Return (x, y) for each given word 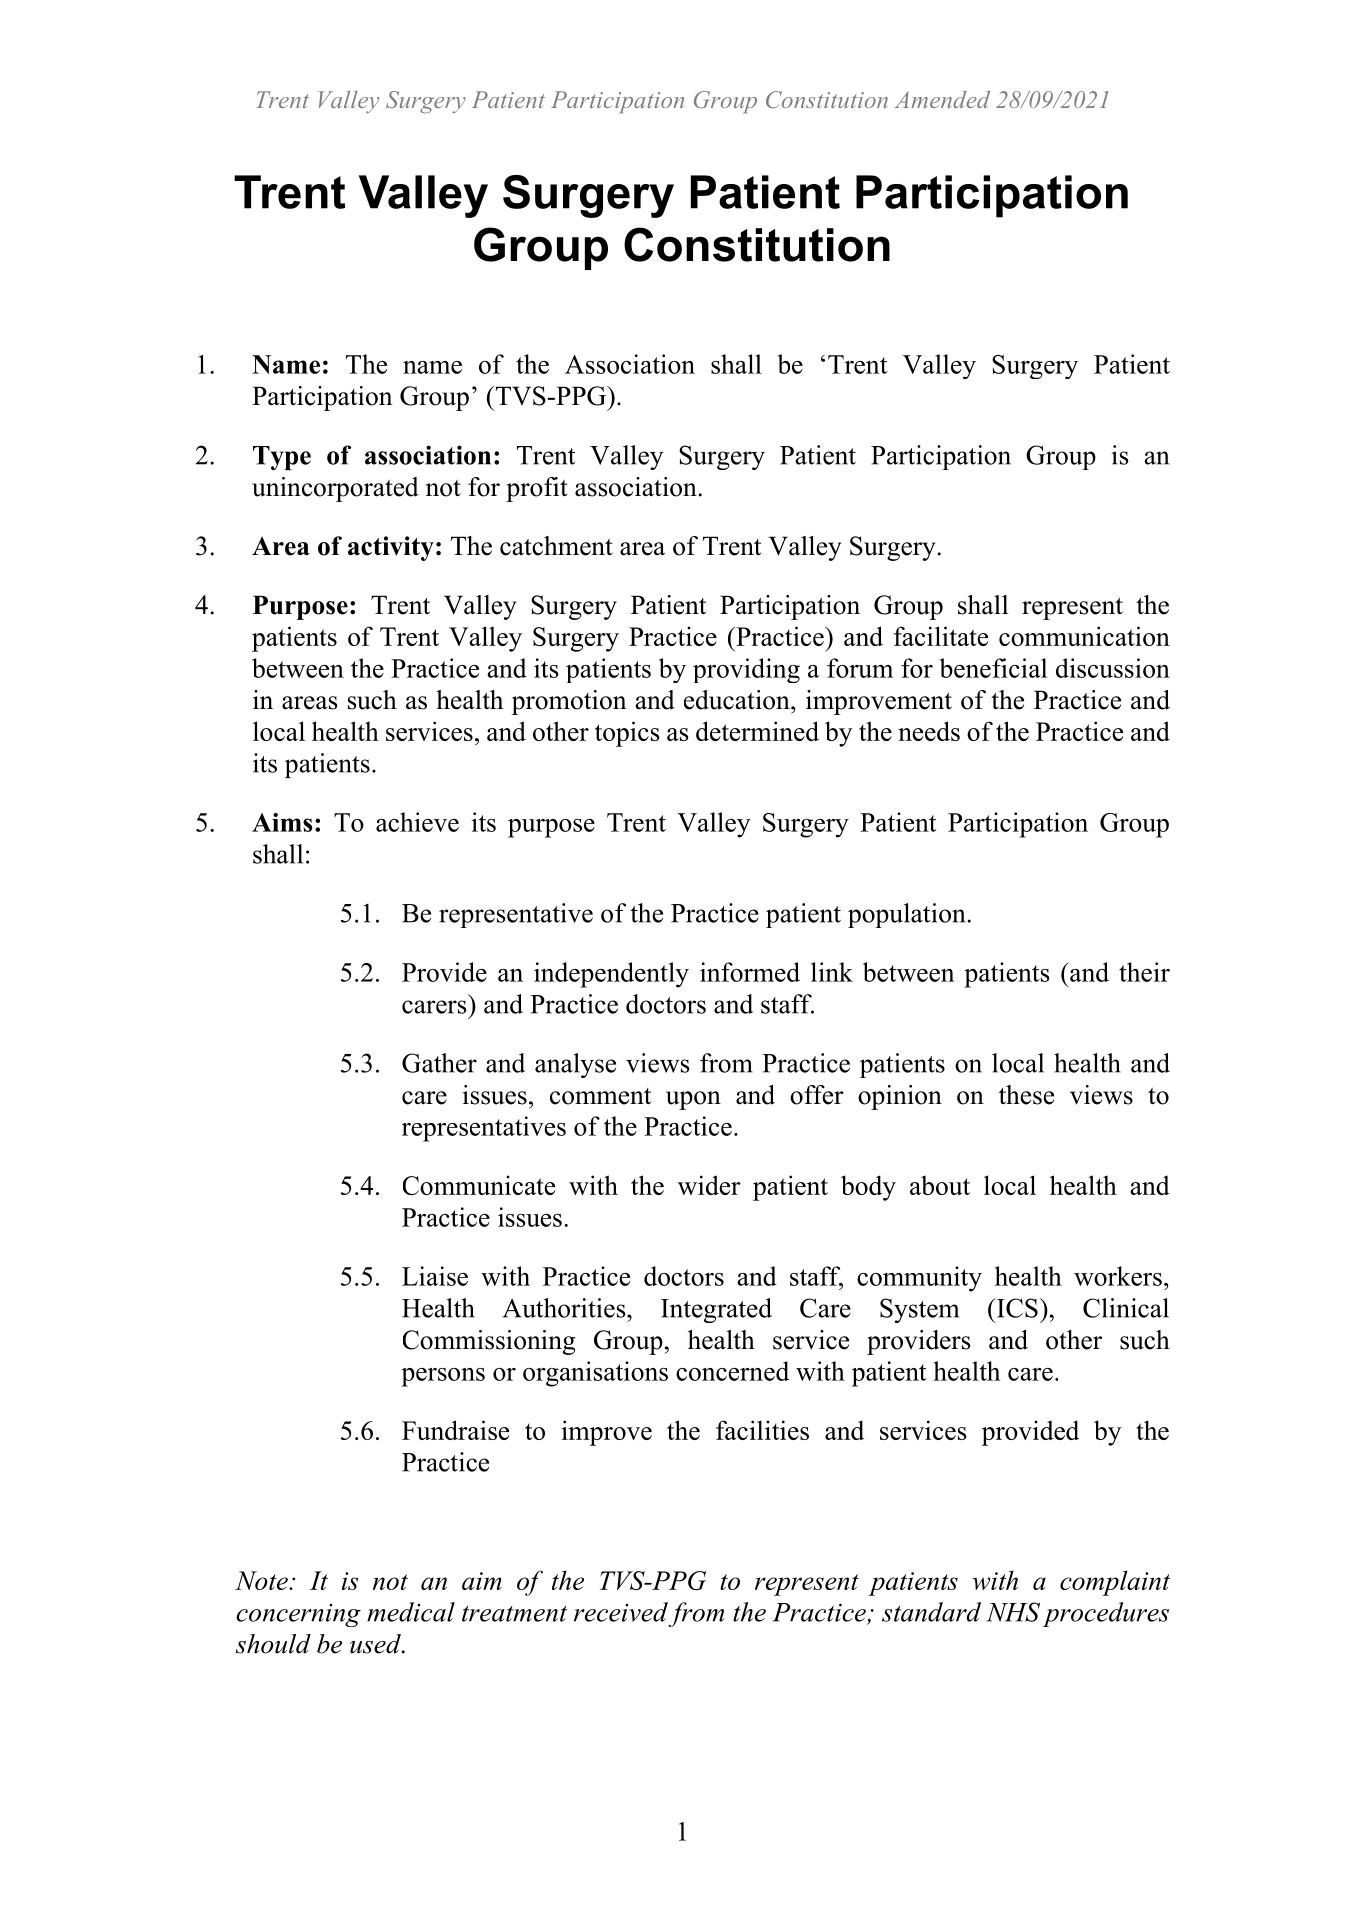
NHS (1013, 1612)
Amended (942, 99)
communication (1084, 636)
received (621, 1612)
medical (411, 1612)
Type (282, 458)
